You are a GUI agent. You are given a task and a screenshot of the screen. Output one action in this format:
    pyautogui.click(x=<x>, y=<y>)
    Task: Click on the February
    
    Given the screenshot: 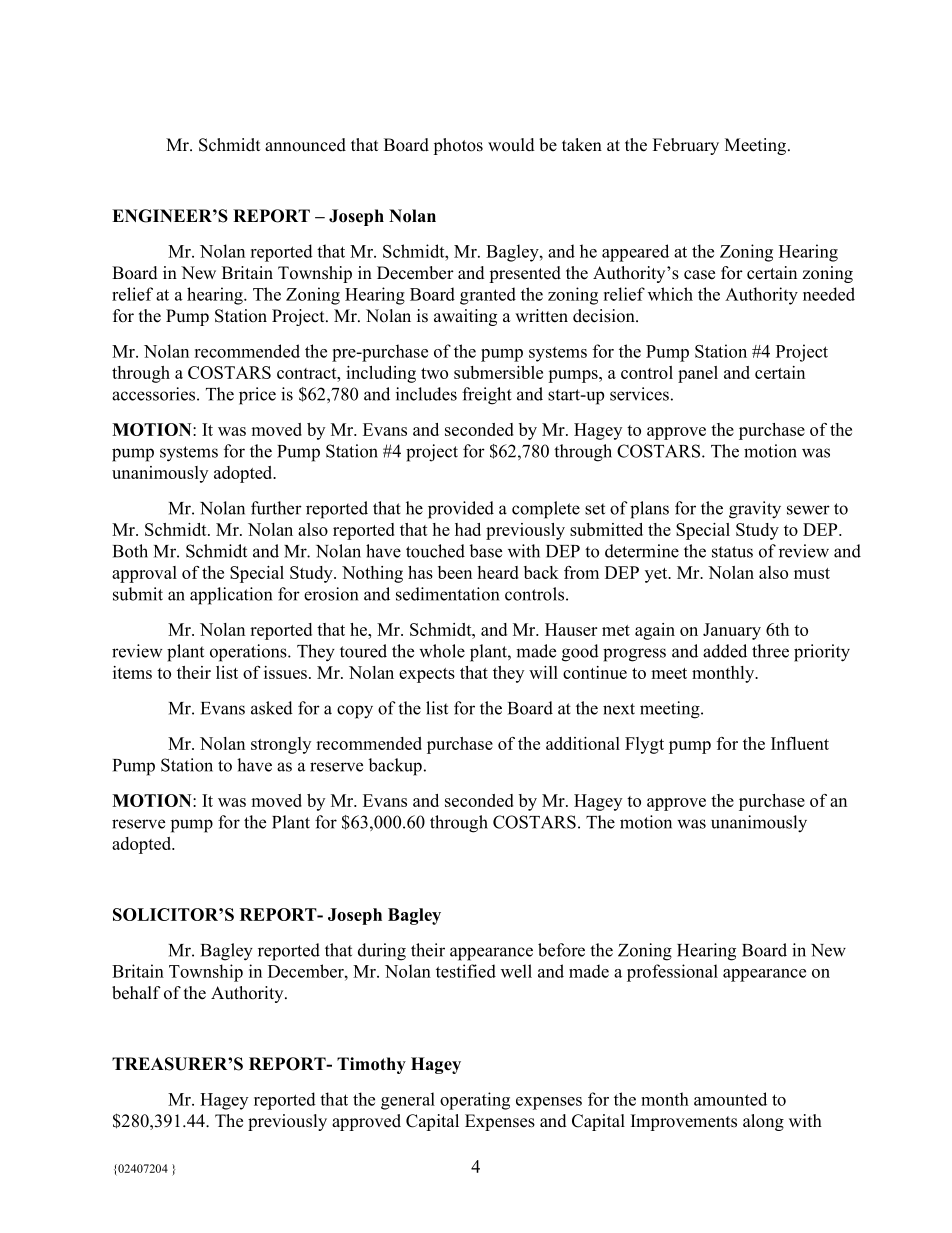 What is the action you would take?
    pyautogui.click(x=686, y=146)
